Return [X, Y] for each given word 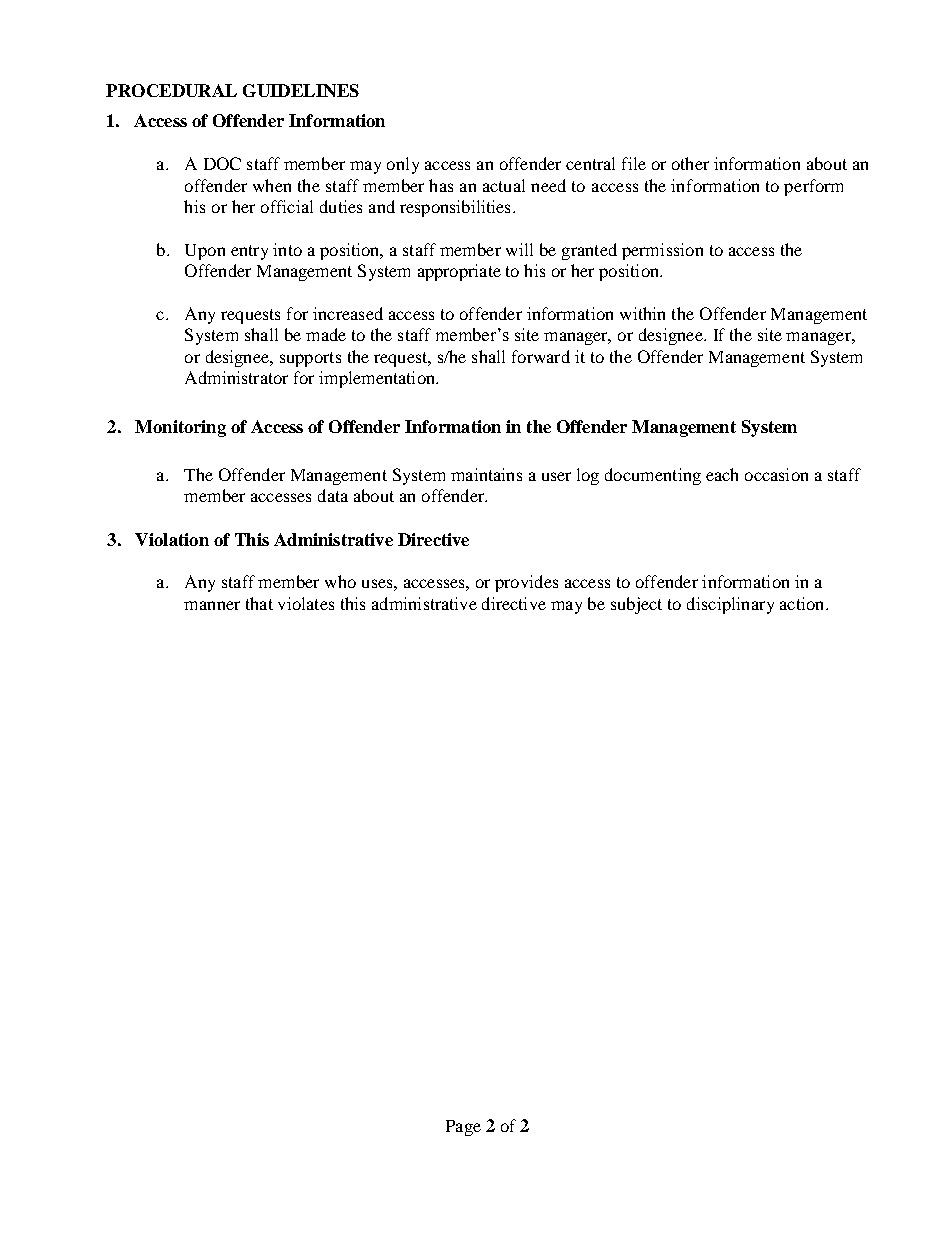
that [259, 603]
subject [636, 605]
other [690, 163]
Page [463, 1128]
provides [526, 583]
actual [504, 185]
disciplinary [730, 605]
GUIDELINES [301, 90]
